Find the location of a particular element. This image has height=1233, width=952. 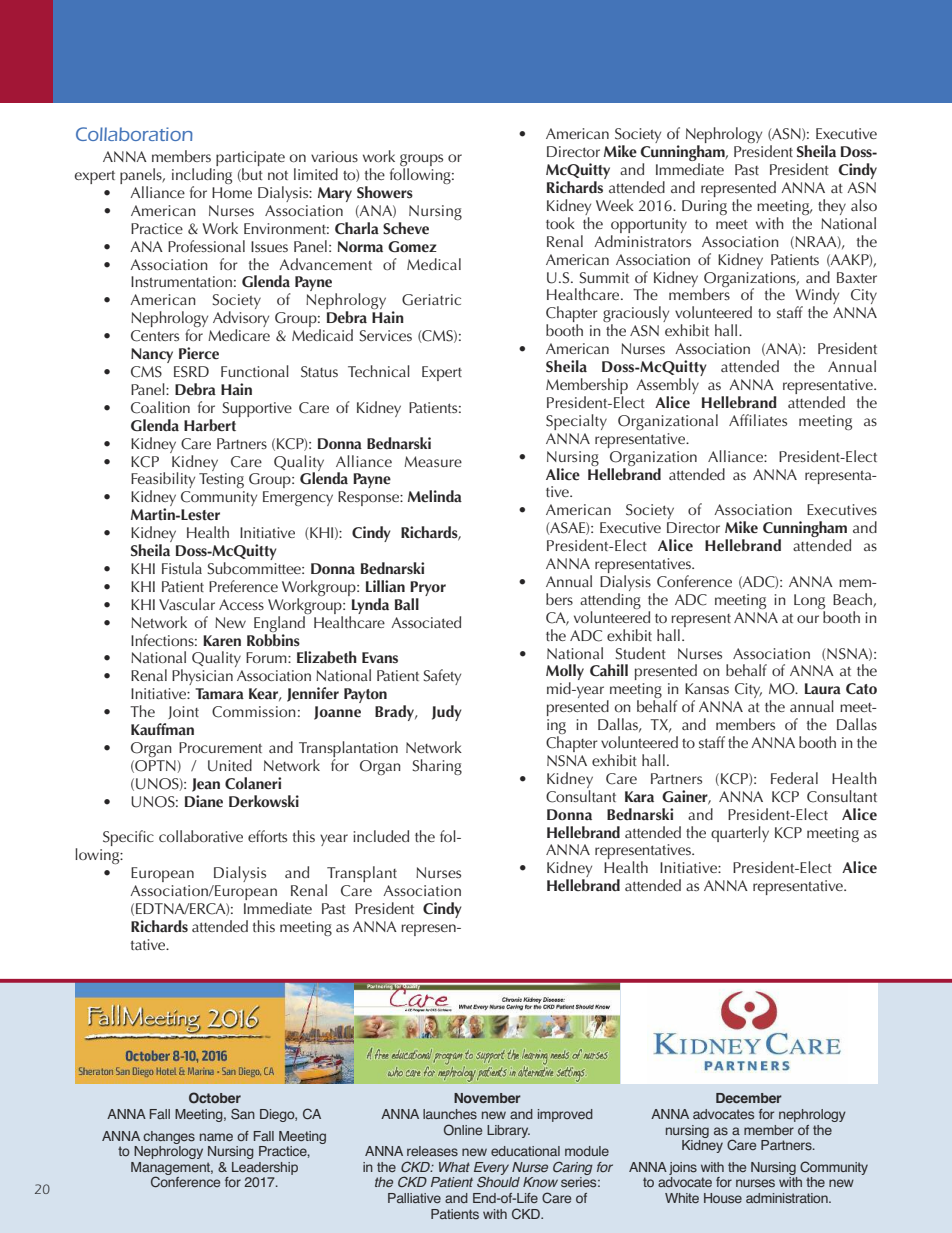

Coalition is located at coordinates (160, 407).
